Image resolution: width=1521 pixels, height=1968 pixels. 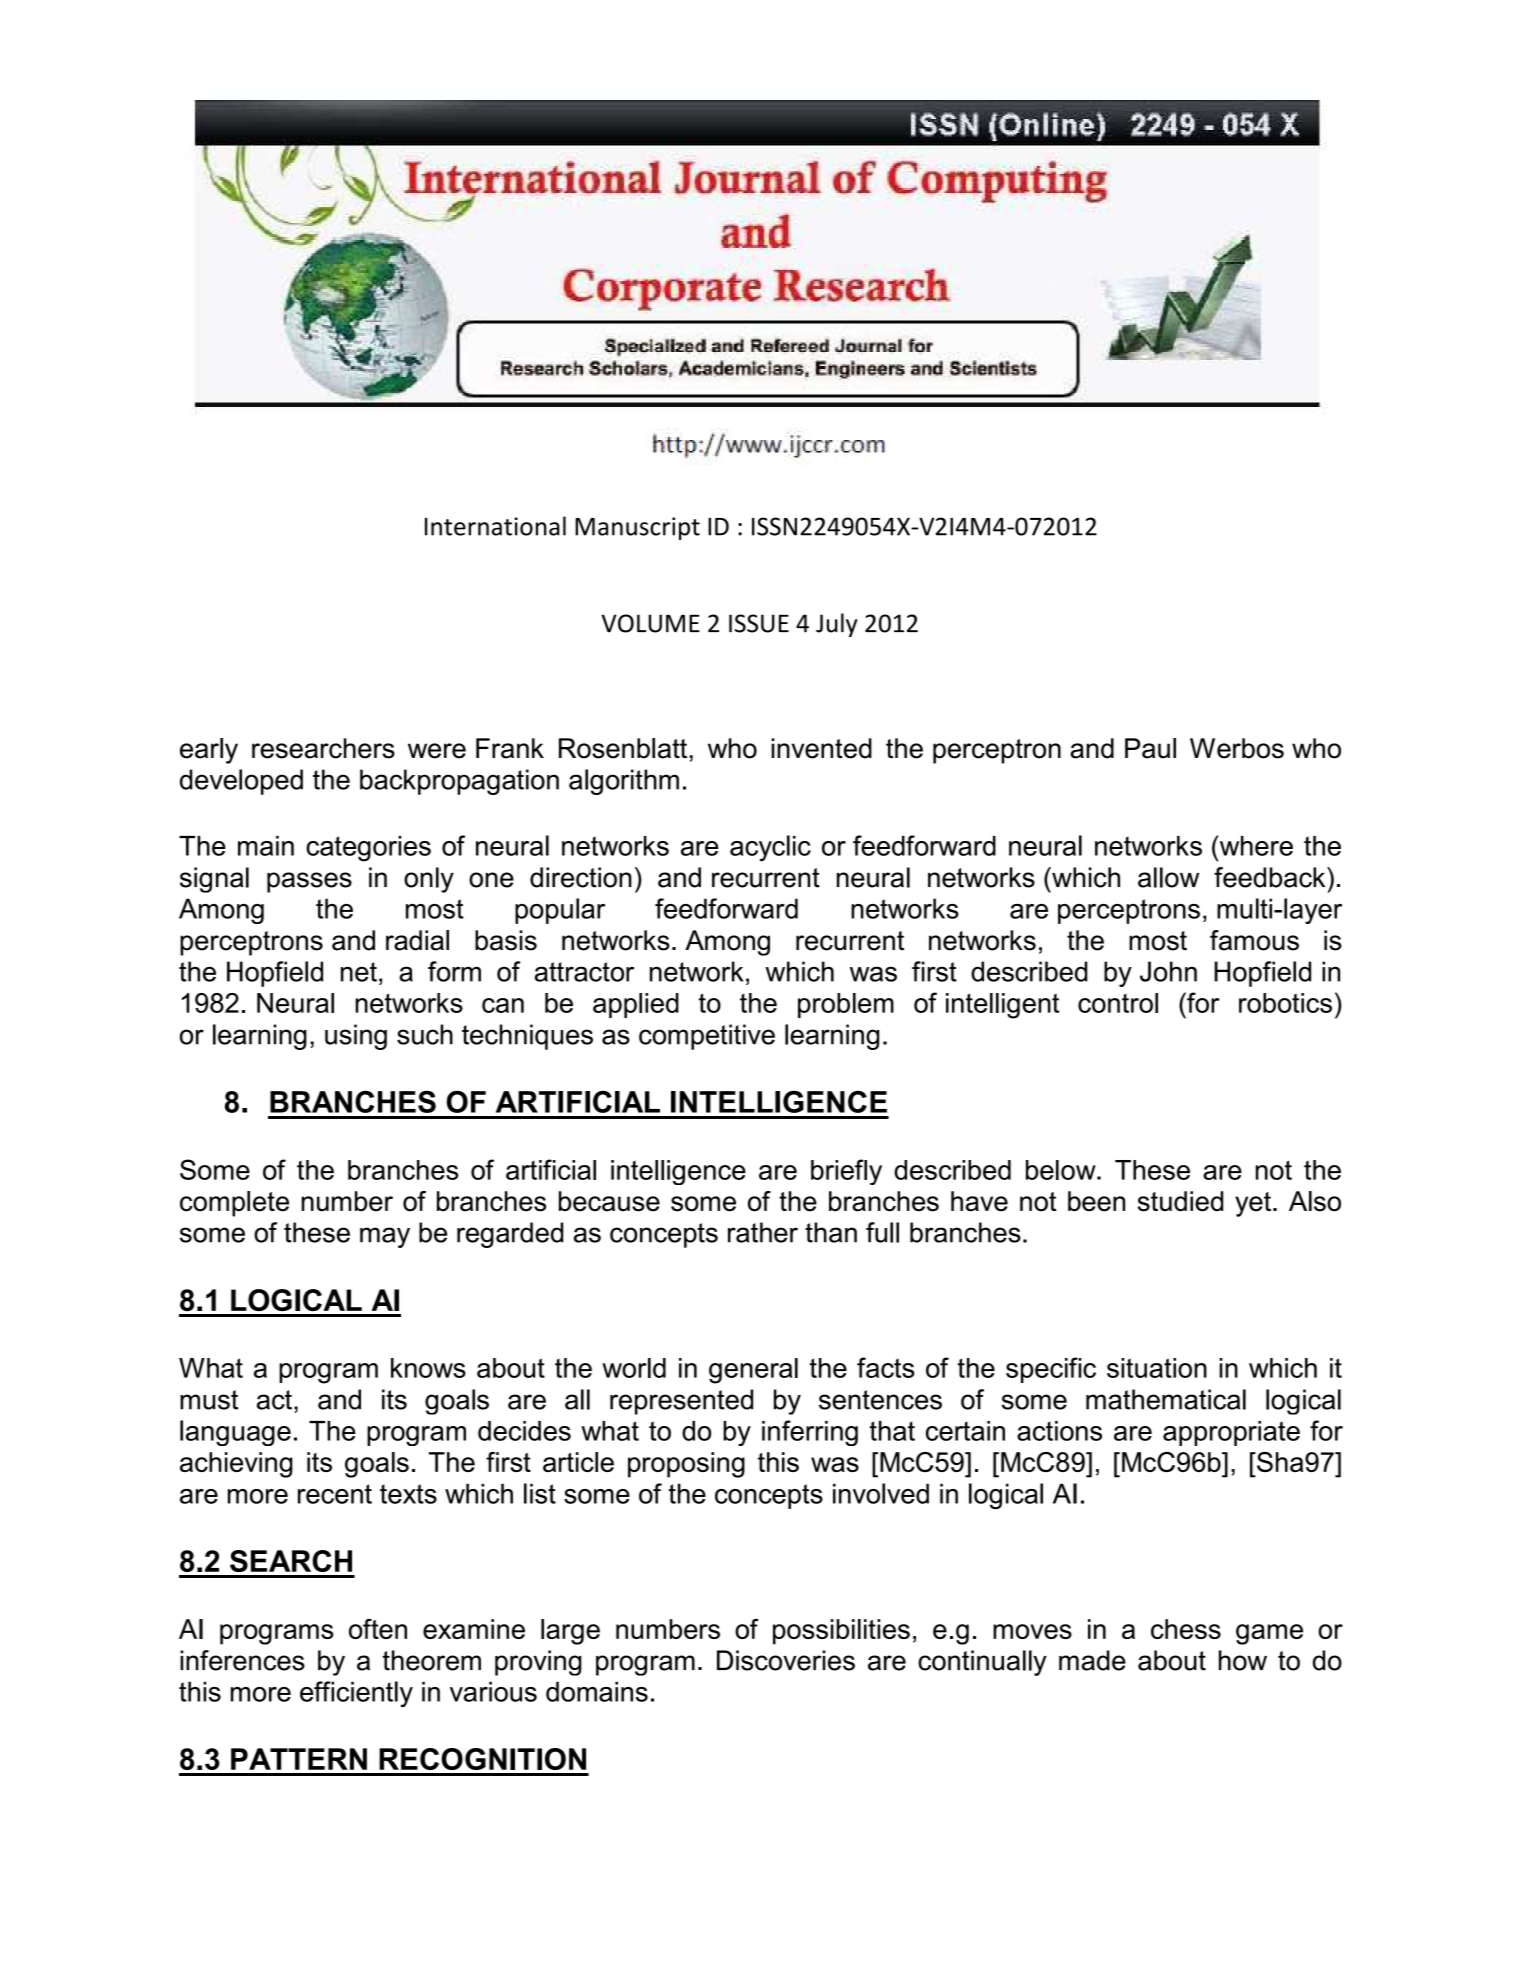 What do you see at coordinates (1157, 1368) in the document?
I see `situation` at bounding box center [1157, 1368].
